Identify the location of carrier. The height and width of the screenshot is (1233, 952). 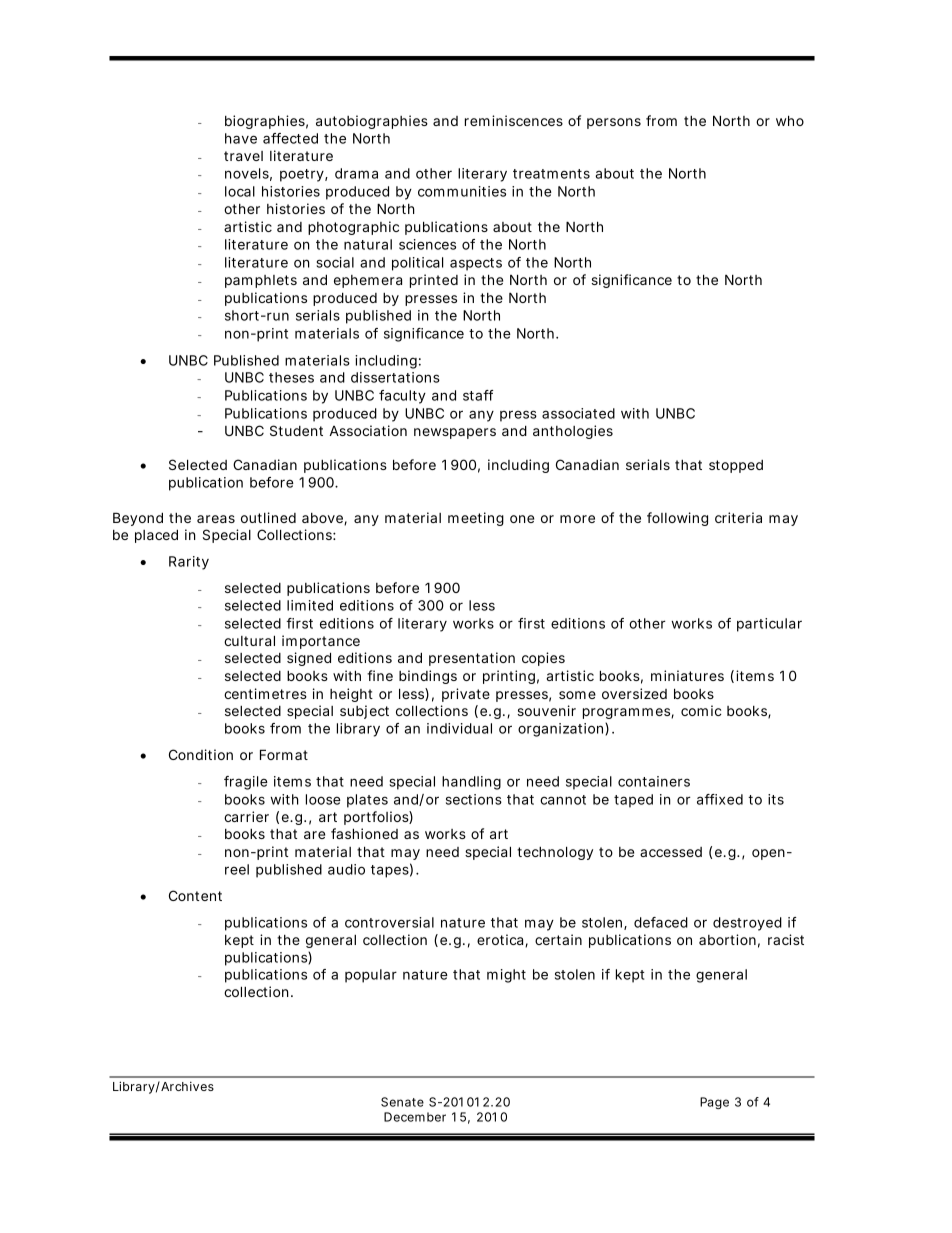
(246, 816).
